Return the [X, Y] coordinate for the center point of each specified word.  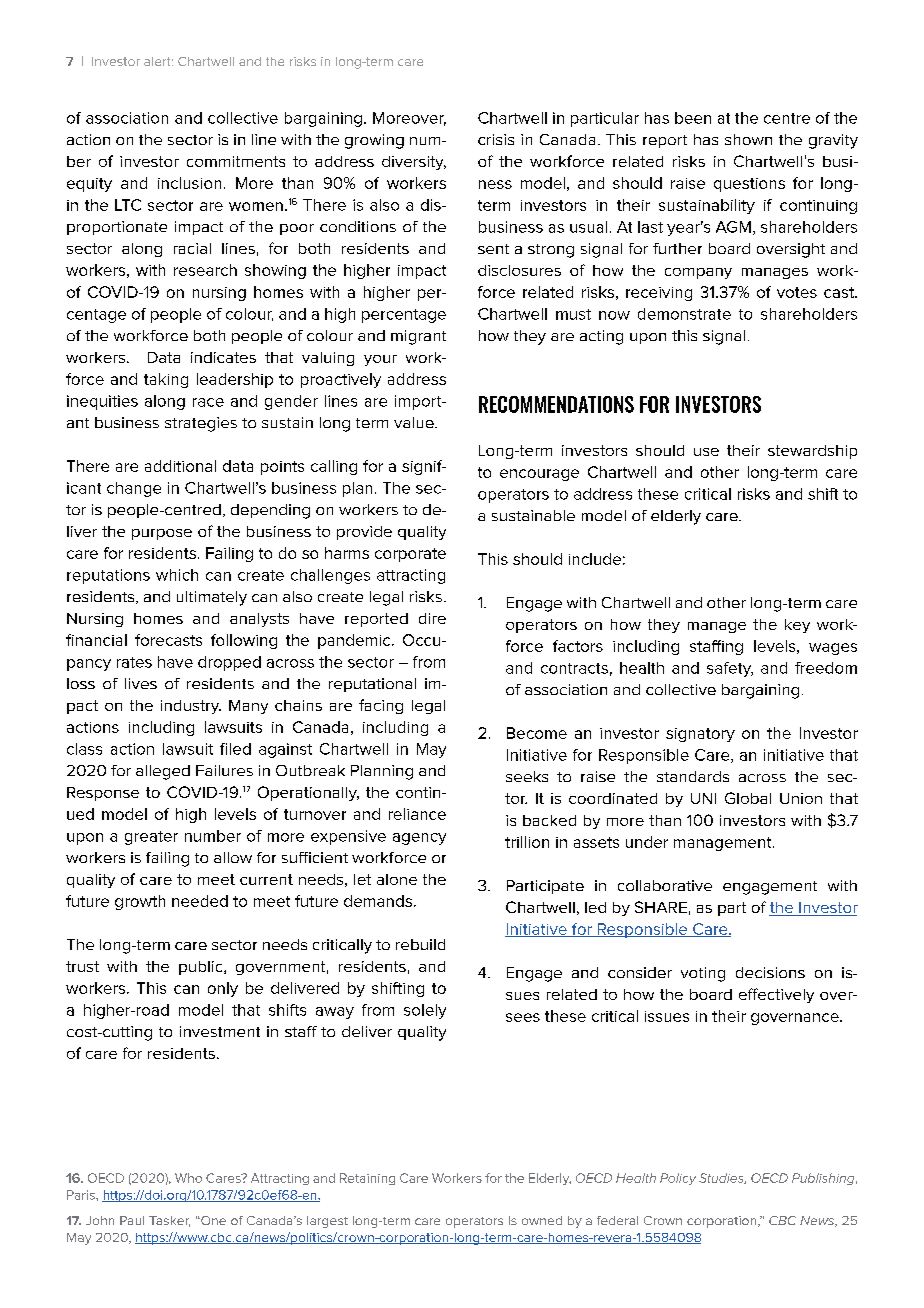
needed [200, 901]
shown [748, 139]
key [797, 626]
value [415, 422]
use [706, 452]
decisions [770, 972]
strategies [201, 424]
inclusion [189, 183]
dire [432, 618]
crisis [496, 139]
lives [141, 683]
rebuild [420, 944]
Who [188, 1178]
